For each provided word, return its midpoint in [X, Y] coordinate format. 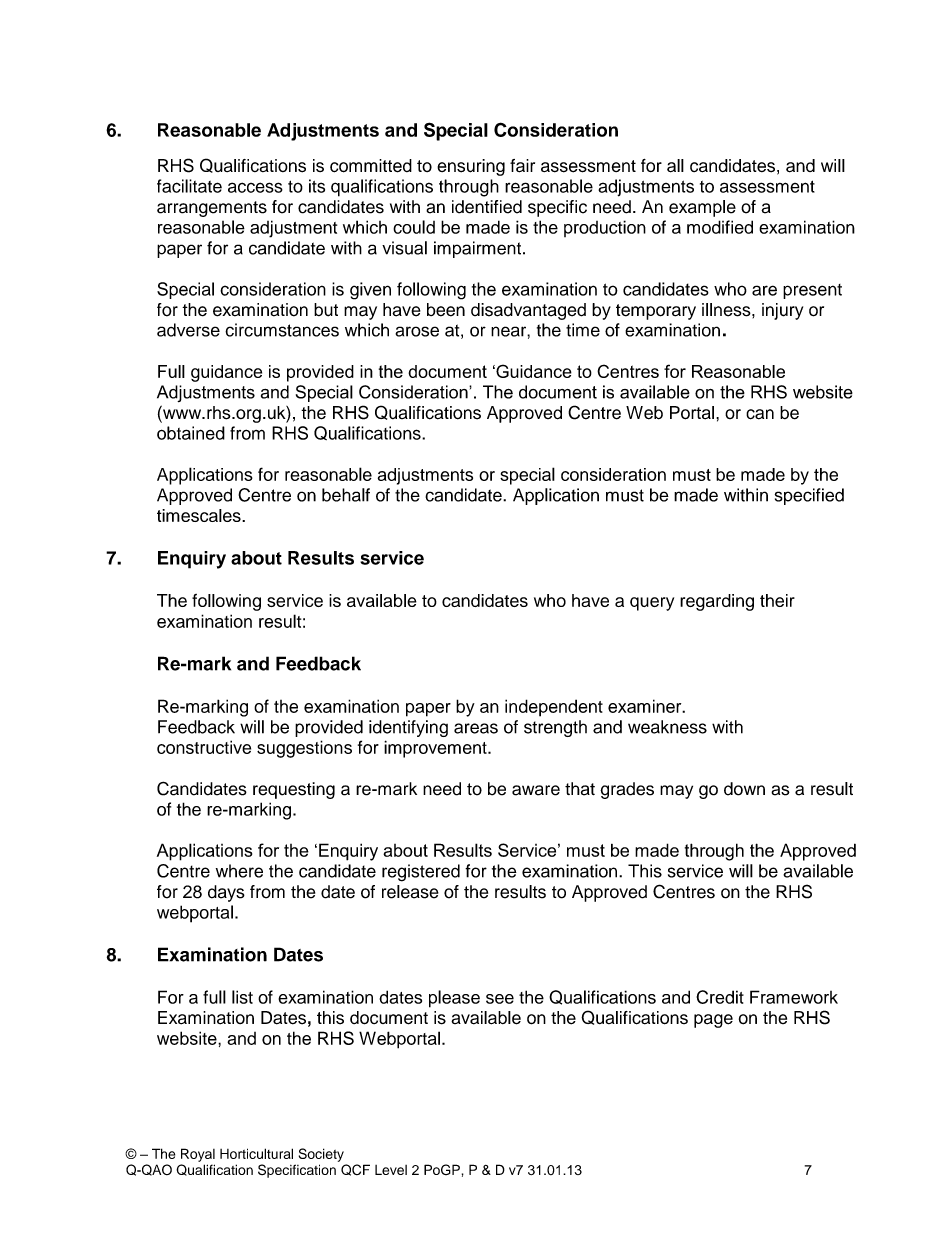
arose [417, 331]
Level [391, 1170]
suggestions [304, 749]
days [226, 893]
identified [487, 207]
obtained [191, 433]
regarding [717, 602]
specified [809, 496]
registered [421, 873]
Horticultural [256, 1153]
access [255, 187]
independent [554, 708]
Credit [720, 997]
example [702, 208]
